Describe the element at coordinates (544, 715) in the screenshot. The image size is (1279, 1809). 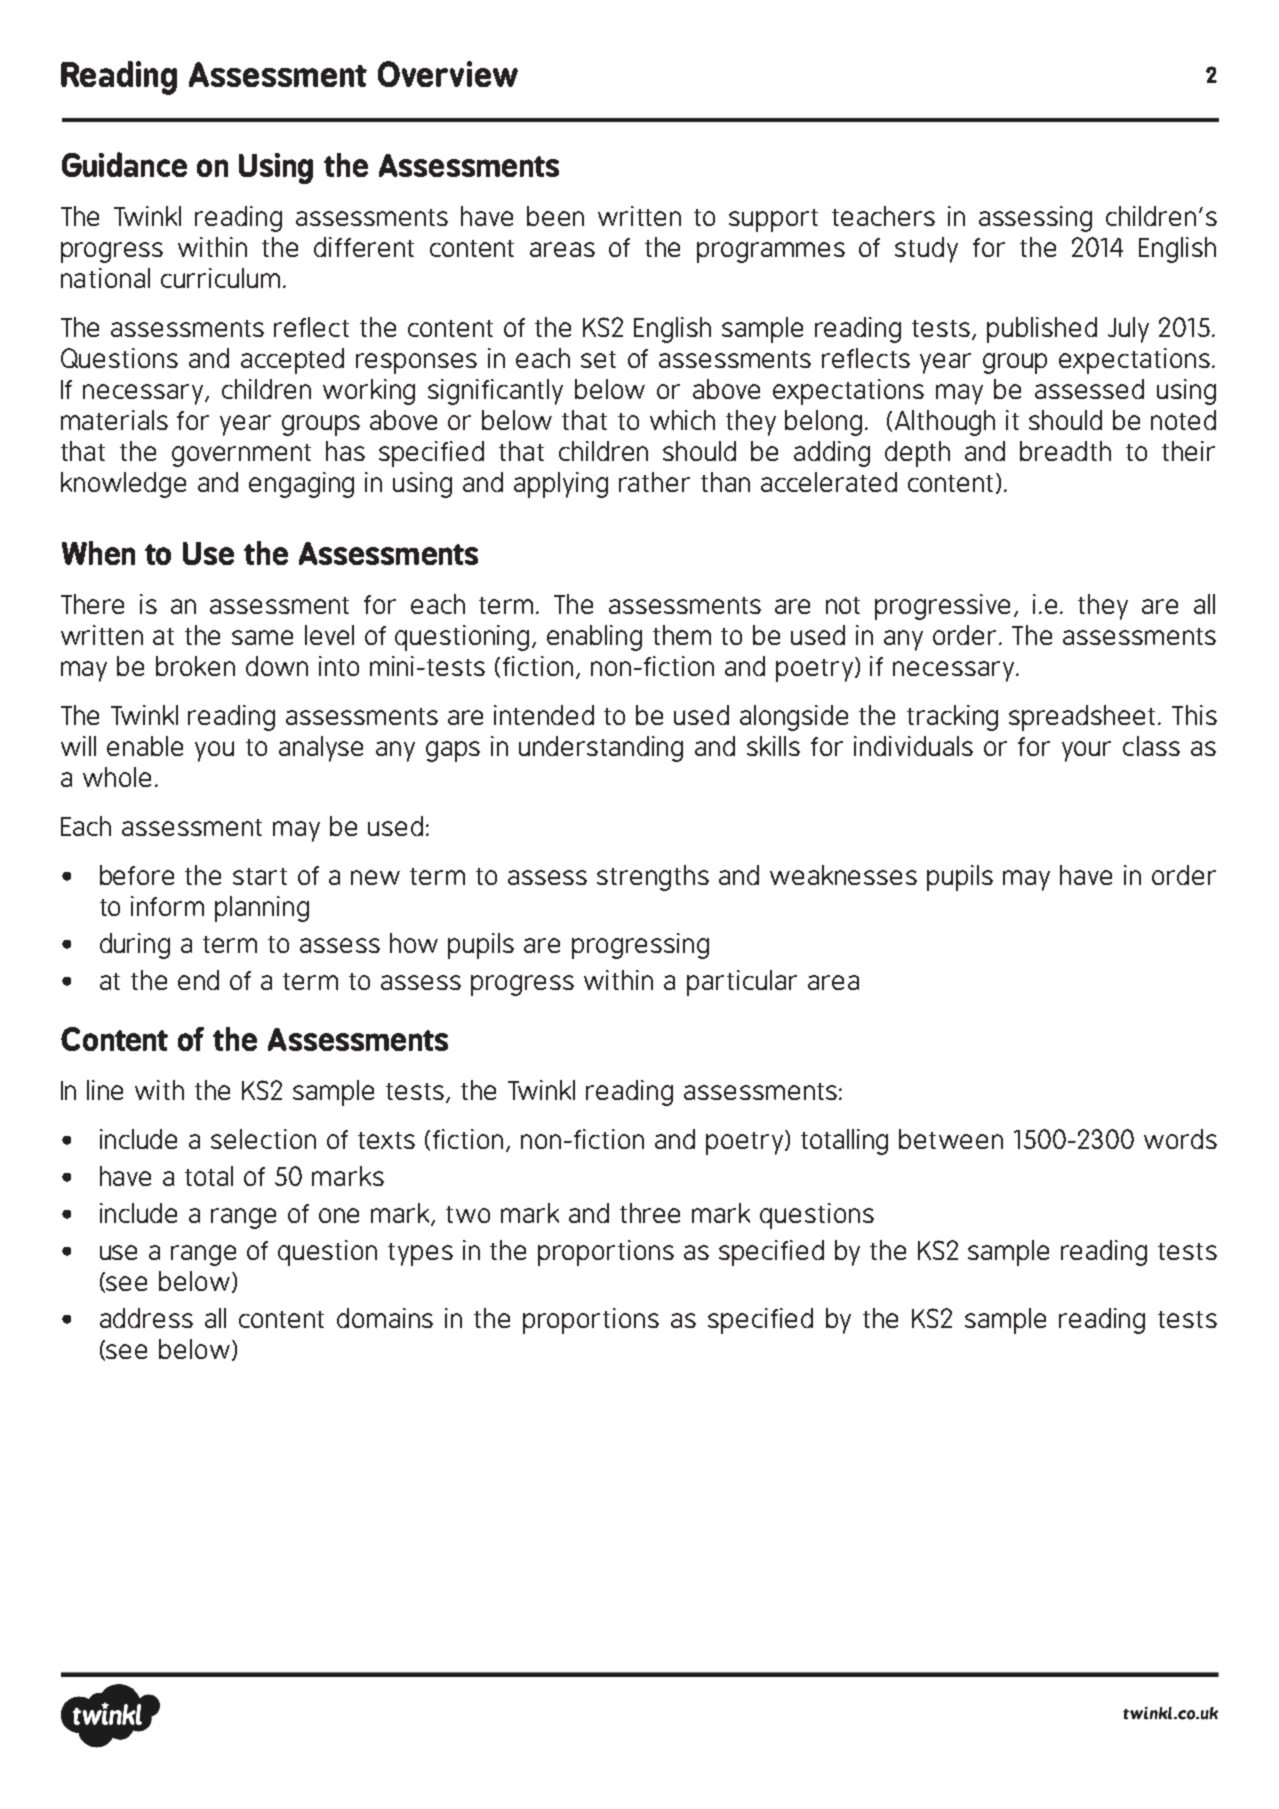
I see `intended` at that location.
